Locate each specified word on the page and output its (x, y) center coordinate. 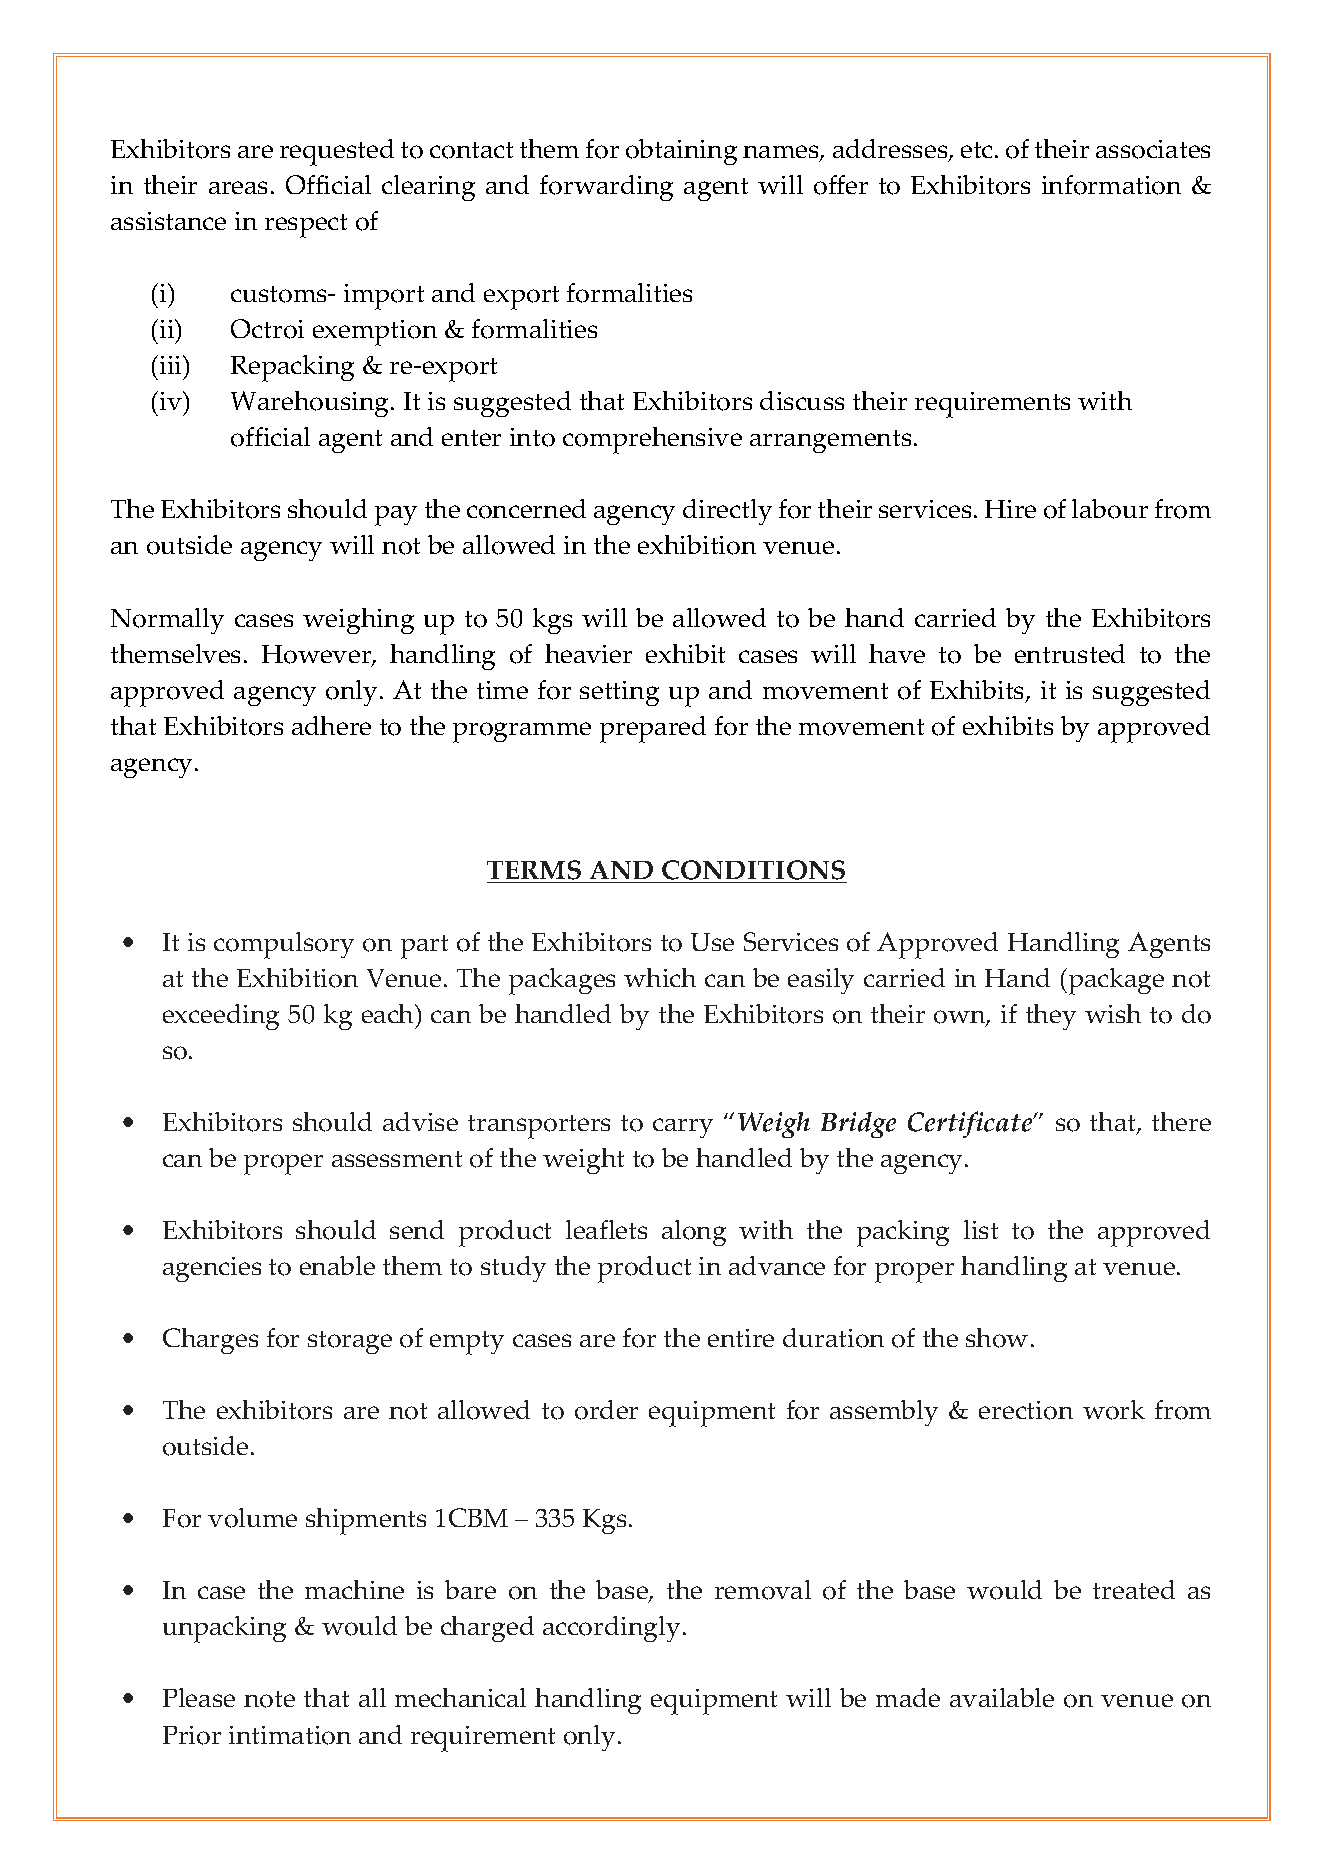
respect (306, 226)
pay (396, 516)
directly (727, 512)
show (997, 1338)
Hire (1010, 509)
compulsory (284, 945)
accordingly (611, 1629)
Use (712, 942)
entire (741, 1338)
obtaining (681, 152)
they (1051, 1017)
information (1111, 185)
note (269, 1699)
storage (350, 1342)
